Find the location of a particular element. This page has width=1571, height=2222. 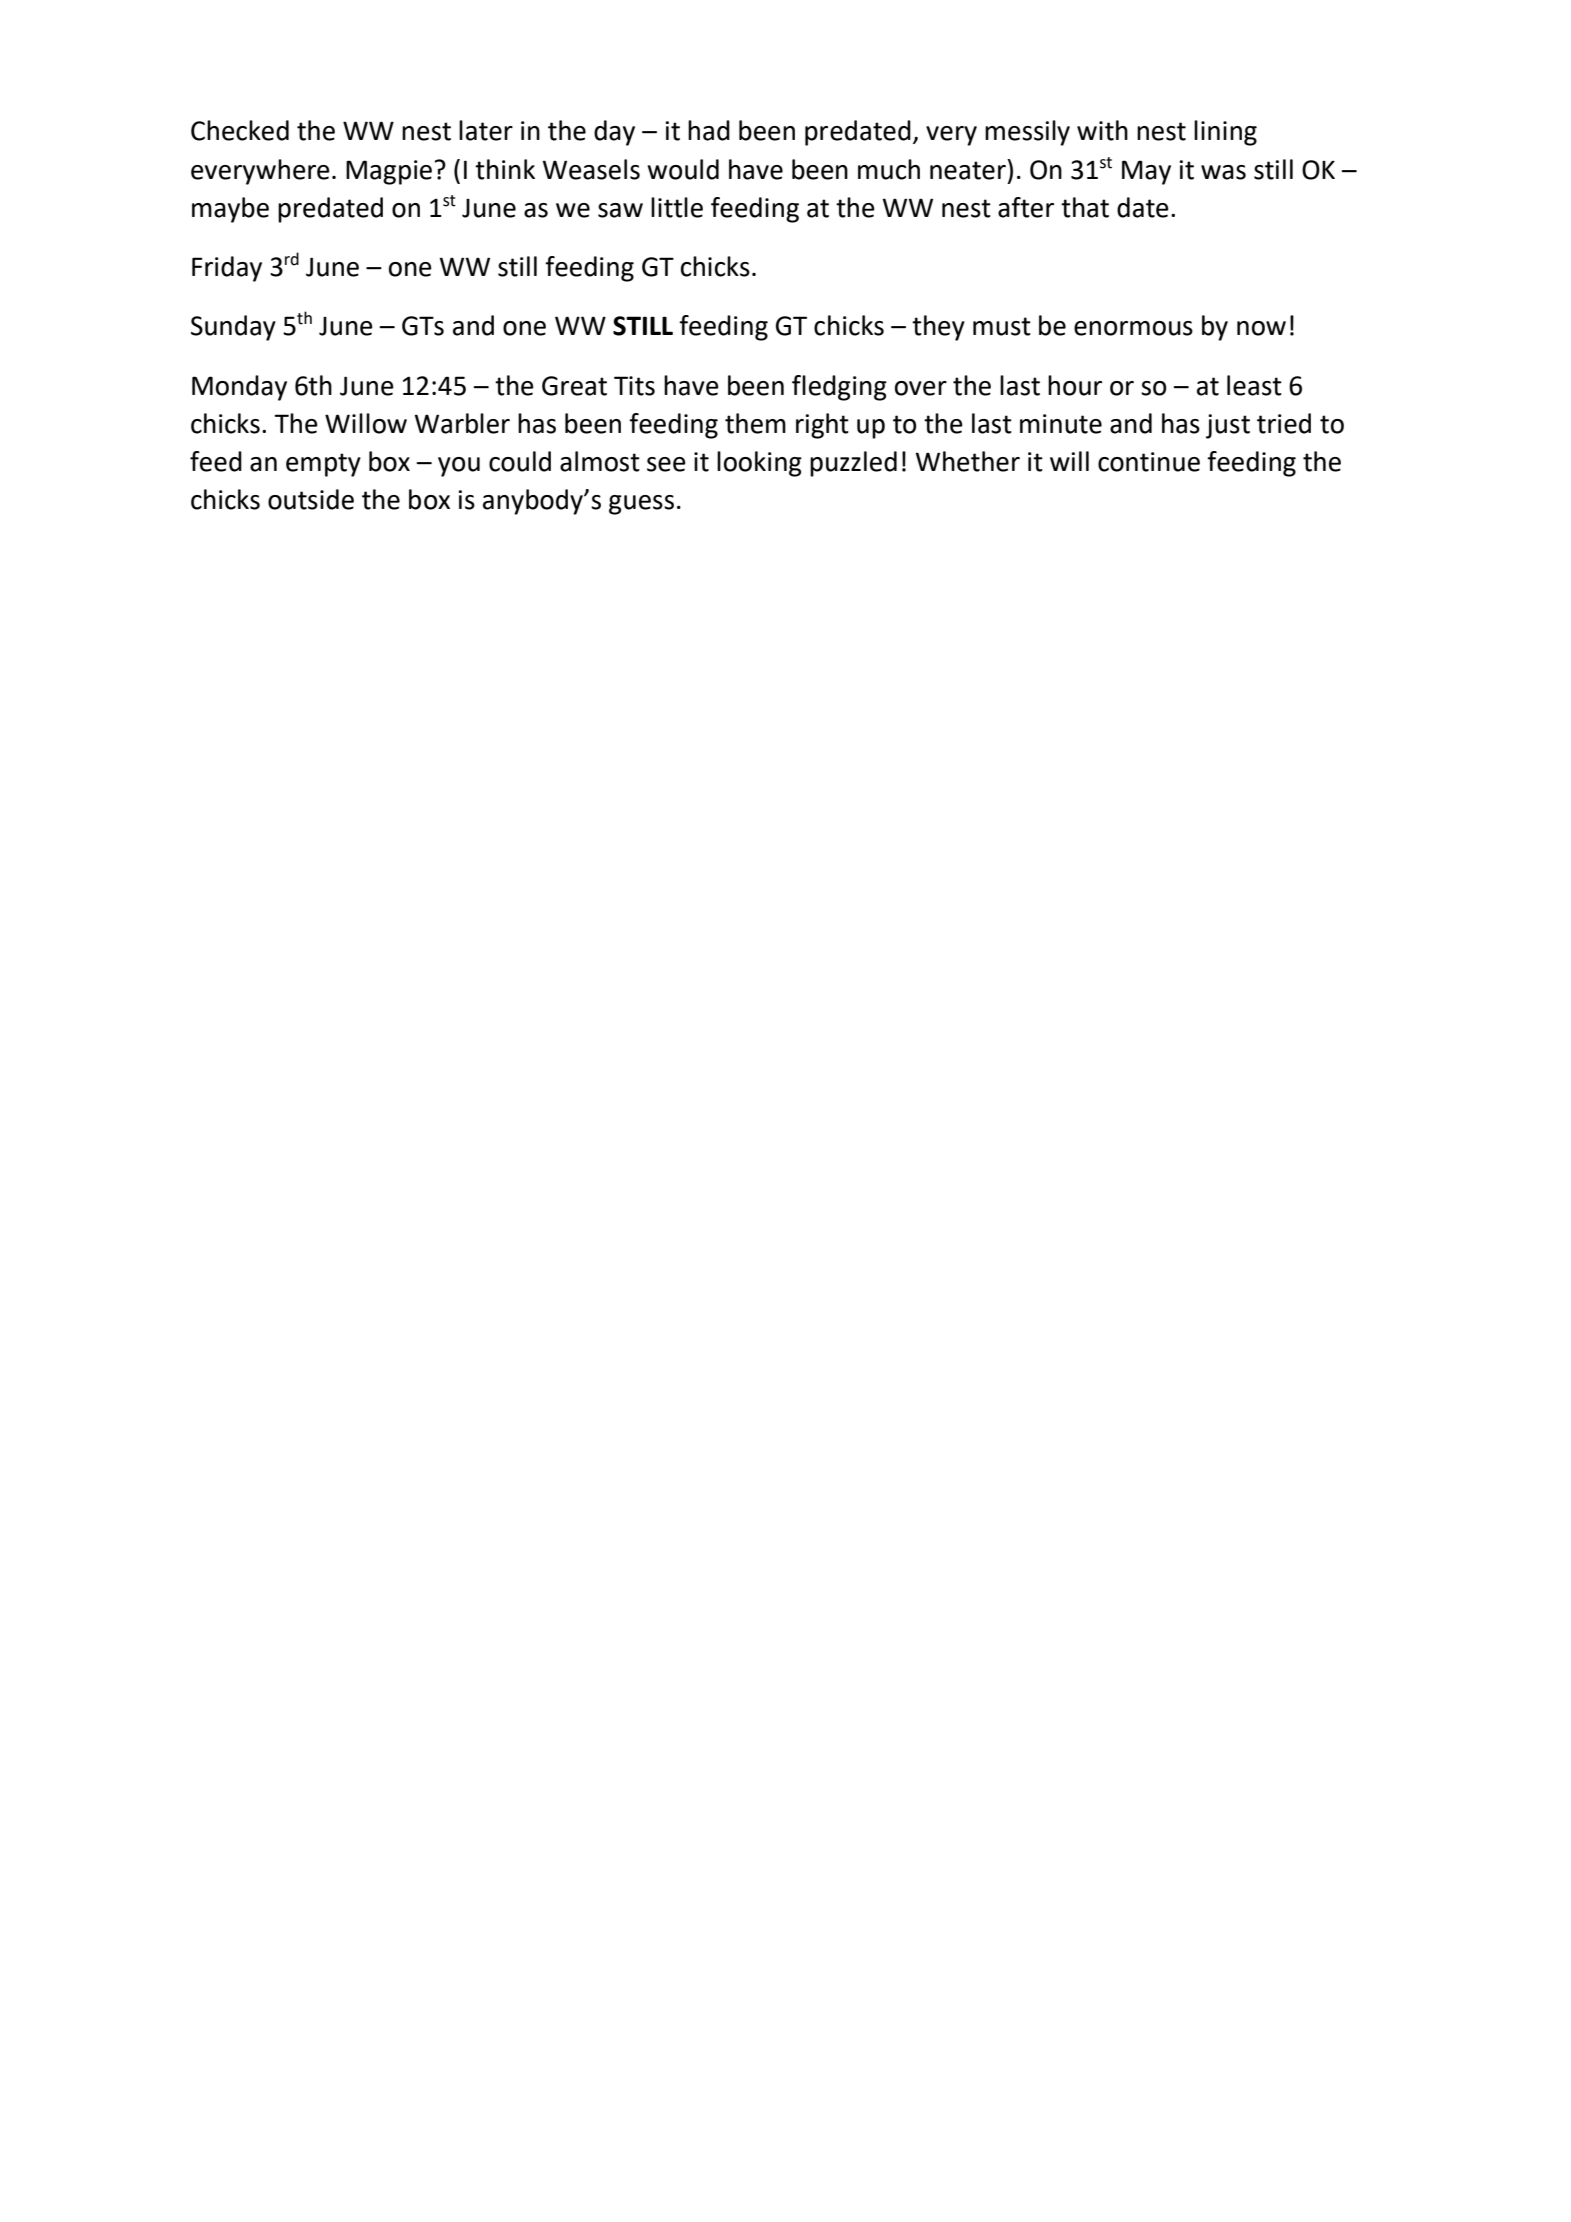

Sunday is located at coordinates (233, 328).
